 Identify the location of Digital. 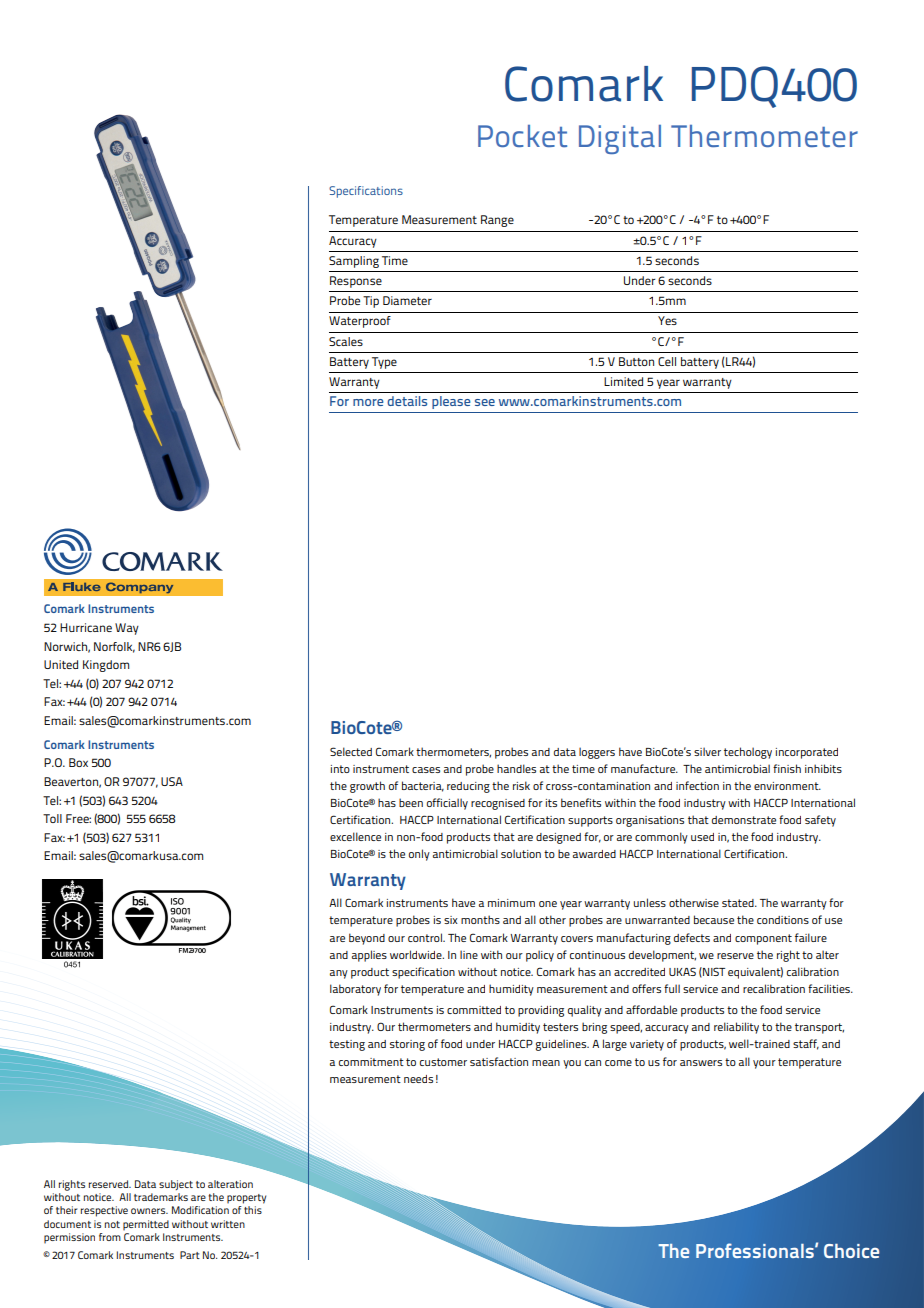
(620, 139).
